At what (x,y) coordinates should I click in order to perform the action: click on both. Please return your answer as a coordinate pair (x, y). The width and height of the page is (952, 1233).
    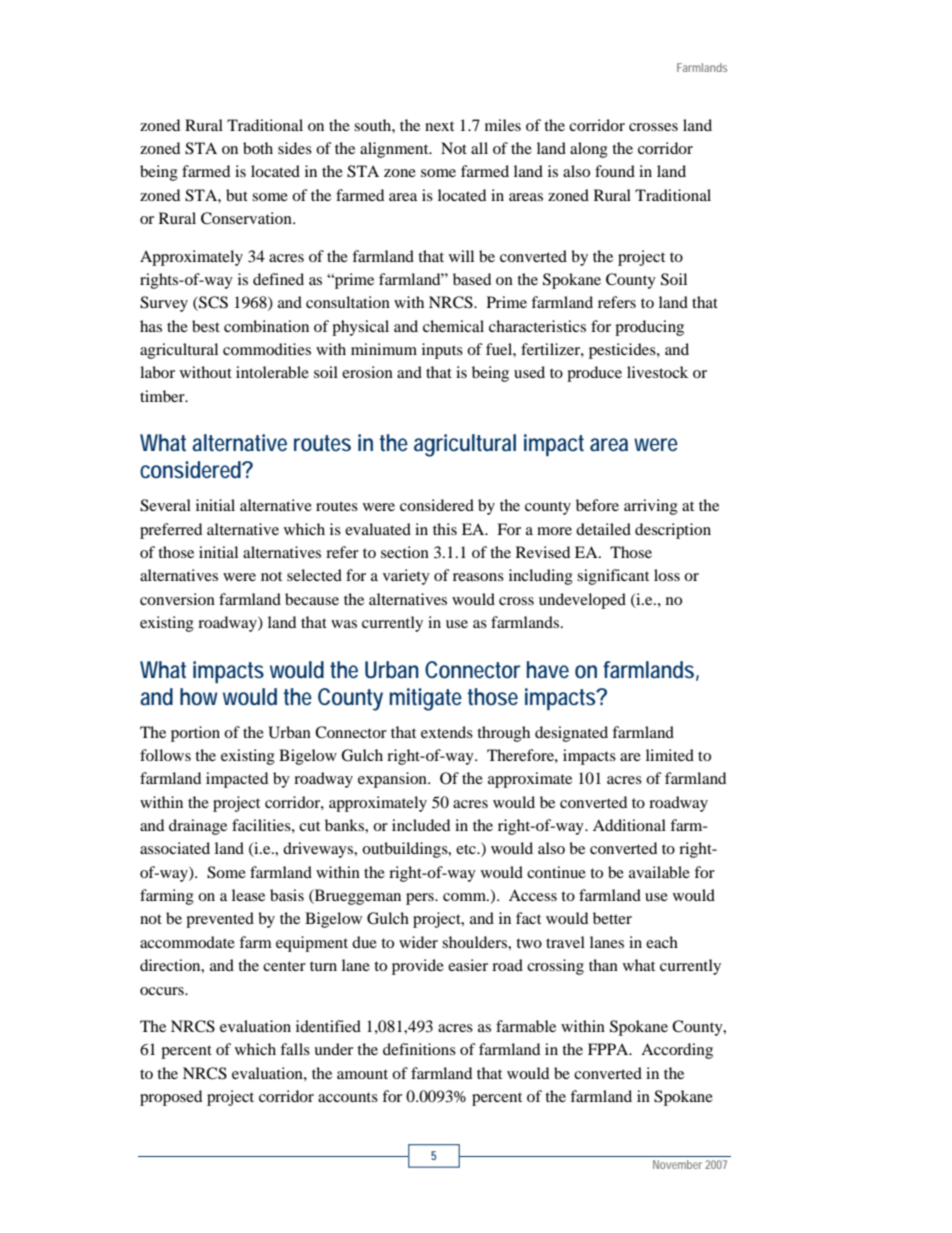
    Looking at the image, I should click on (258, 148).
